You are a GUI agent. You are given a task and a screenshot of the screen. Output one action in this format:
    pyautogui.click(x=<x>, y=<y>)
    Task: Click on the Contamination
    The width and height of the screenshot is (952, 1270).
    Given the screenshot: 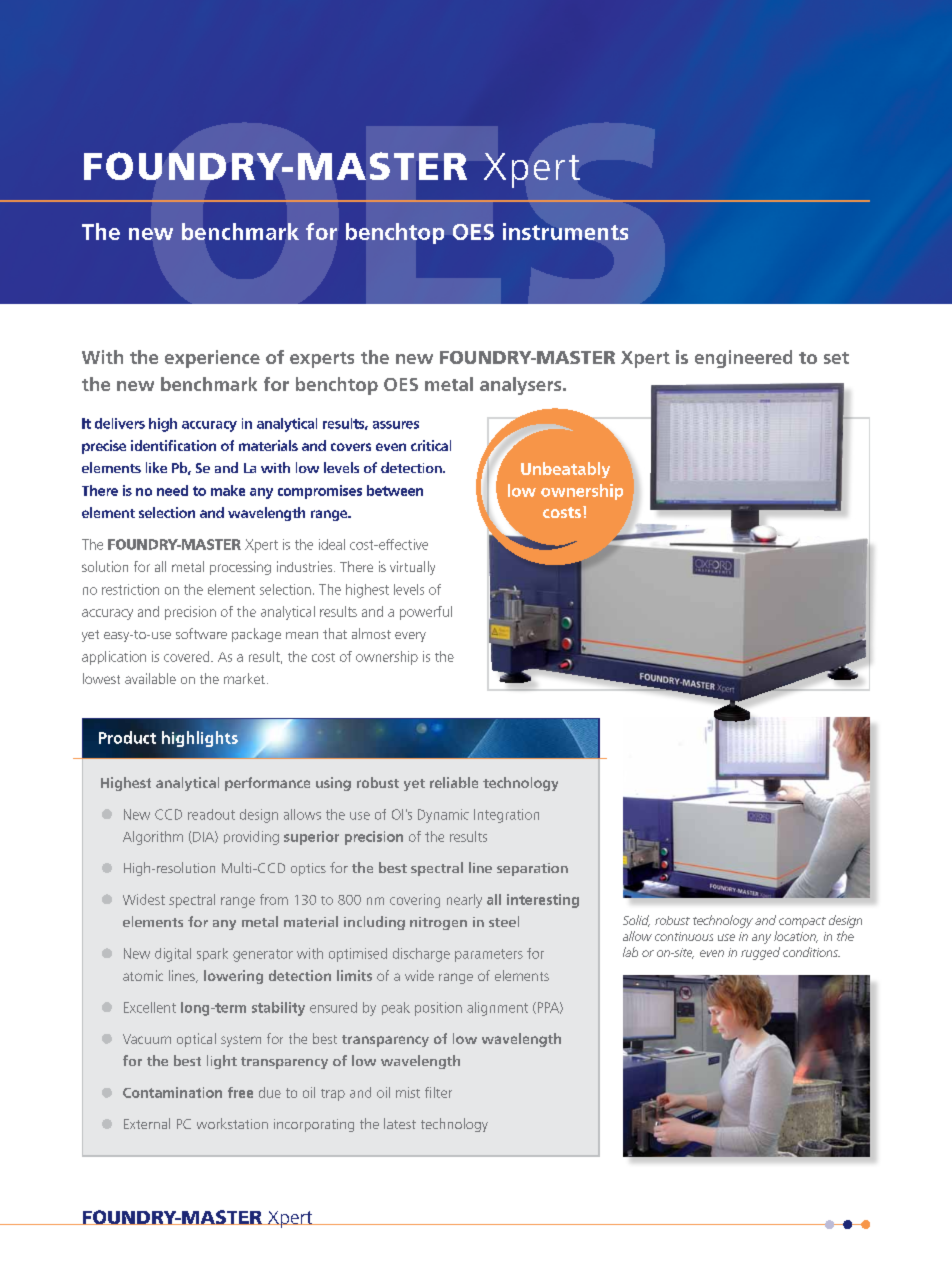 What is the action you would take?
    pyautogui.click(x=172, y=1092)
